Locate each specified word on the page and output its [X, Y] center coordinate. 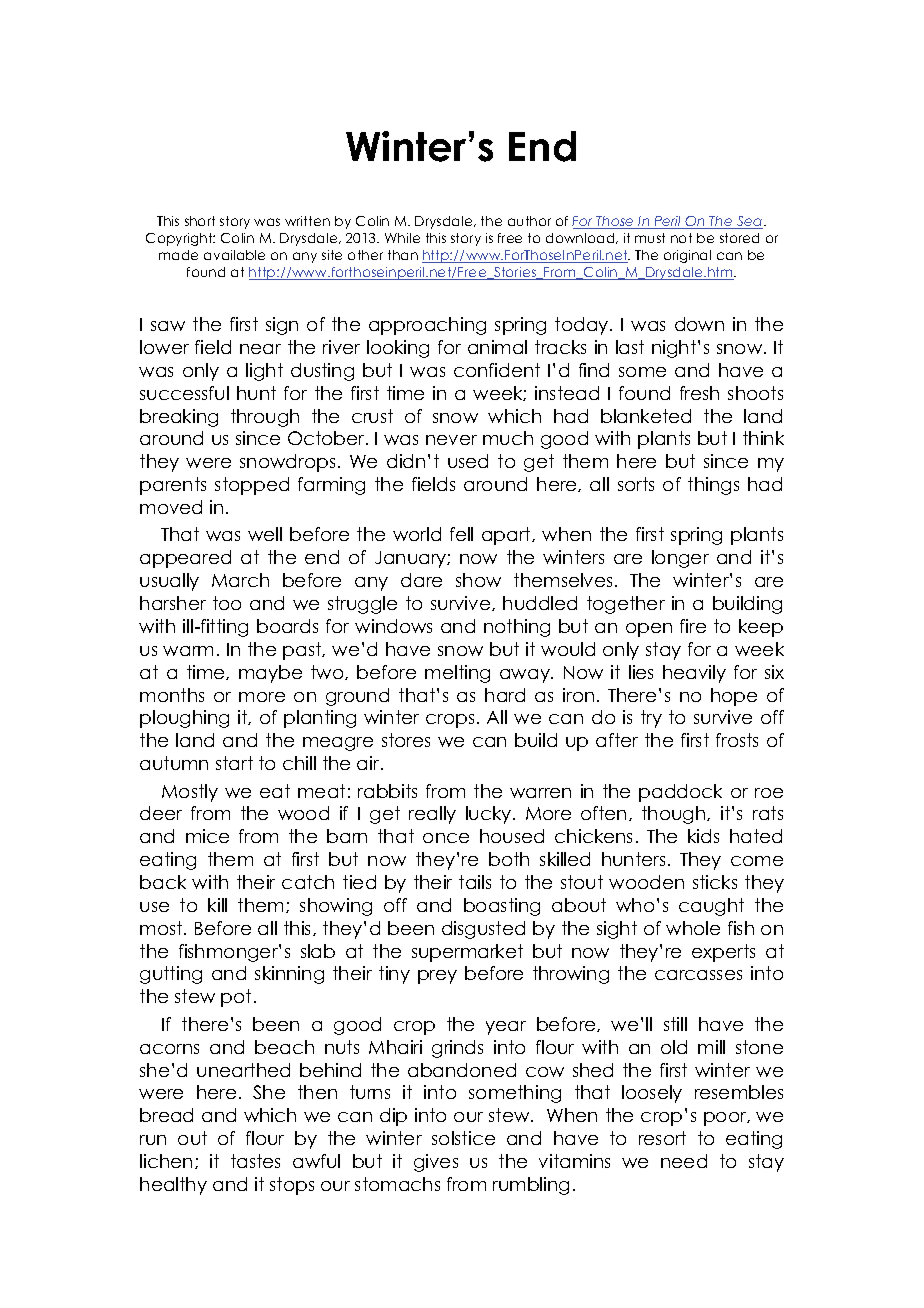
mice [207, 836]
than [403, 255]
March [240, 580]
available [234, 255]
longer [680, 559]
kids [703, 836]
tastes [255, 1161]
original [687, 256]
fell [461, 534]
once [446, 838]
